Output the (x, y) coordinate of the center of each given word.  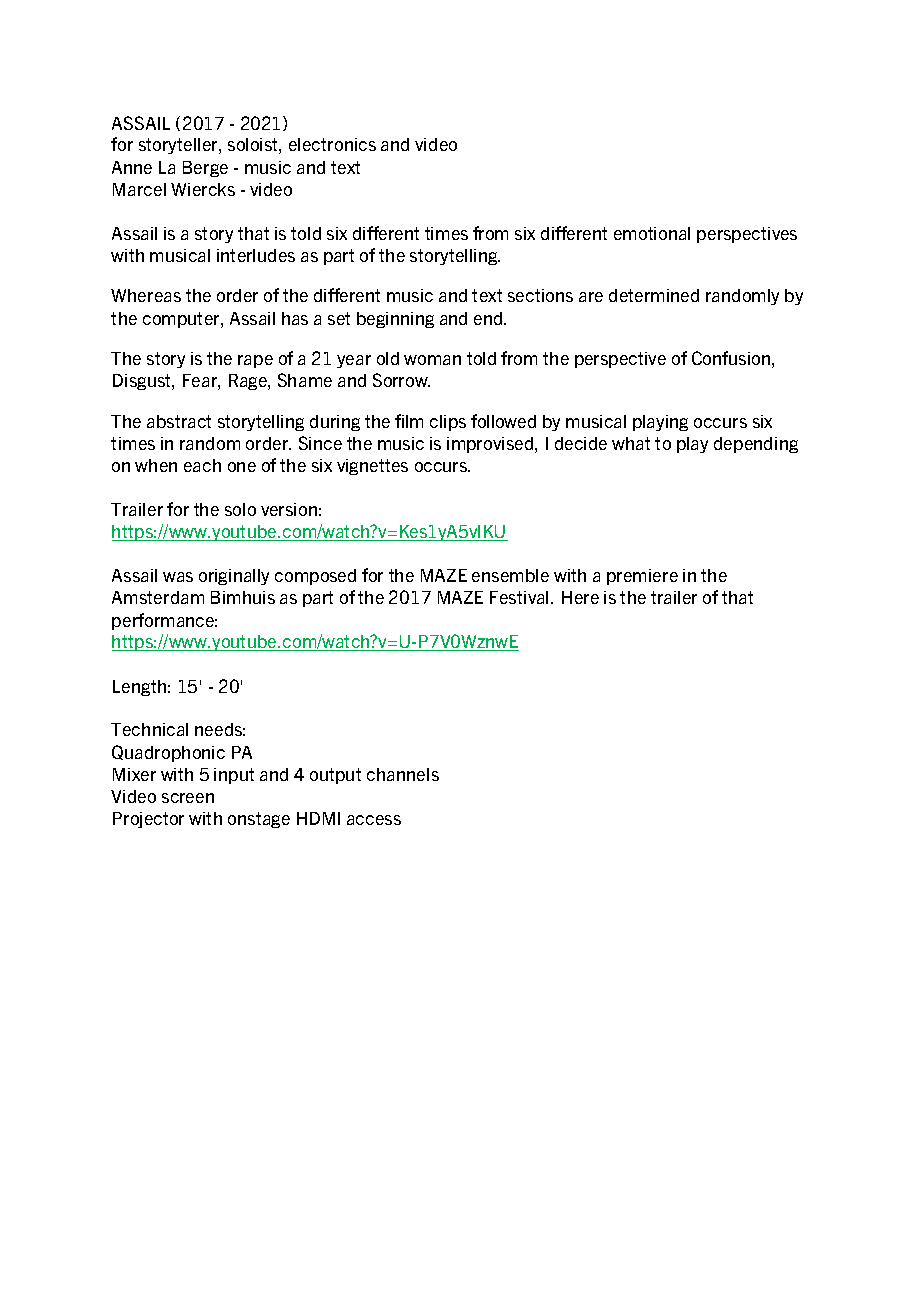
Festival (519, 597)
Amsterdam (158, 597)
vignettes (372, 467)
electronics (332, 144)
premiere (642, 577)
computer (182, 320)
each (202, 465)
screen (188, 798)
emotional (652, 233)
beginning (395, 320)
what (631, 443)
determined (654, 295)
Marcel (139, 189)
